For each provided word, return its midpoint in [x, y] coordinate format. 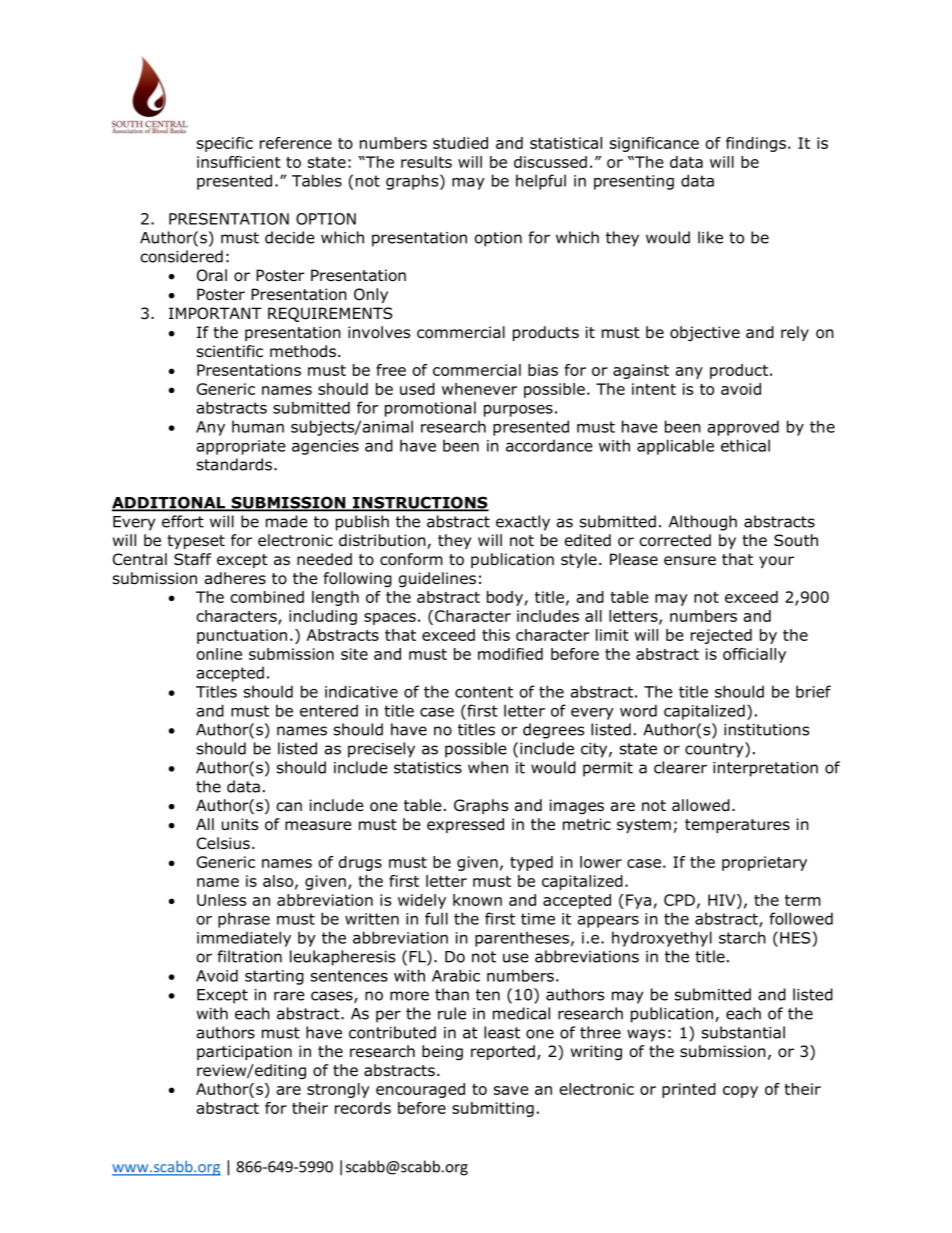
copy [740, 1092]
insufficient [239, 162]
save [511, 1090]
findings [757, 144]
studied [460, 143]
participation [244, 1052]
